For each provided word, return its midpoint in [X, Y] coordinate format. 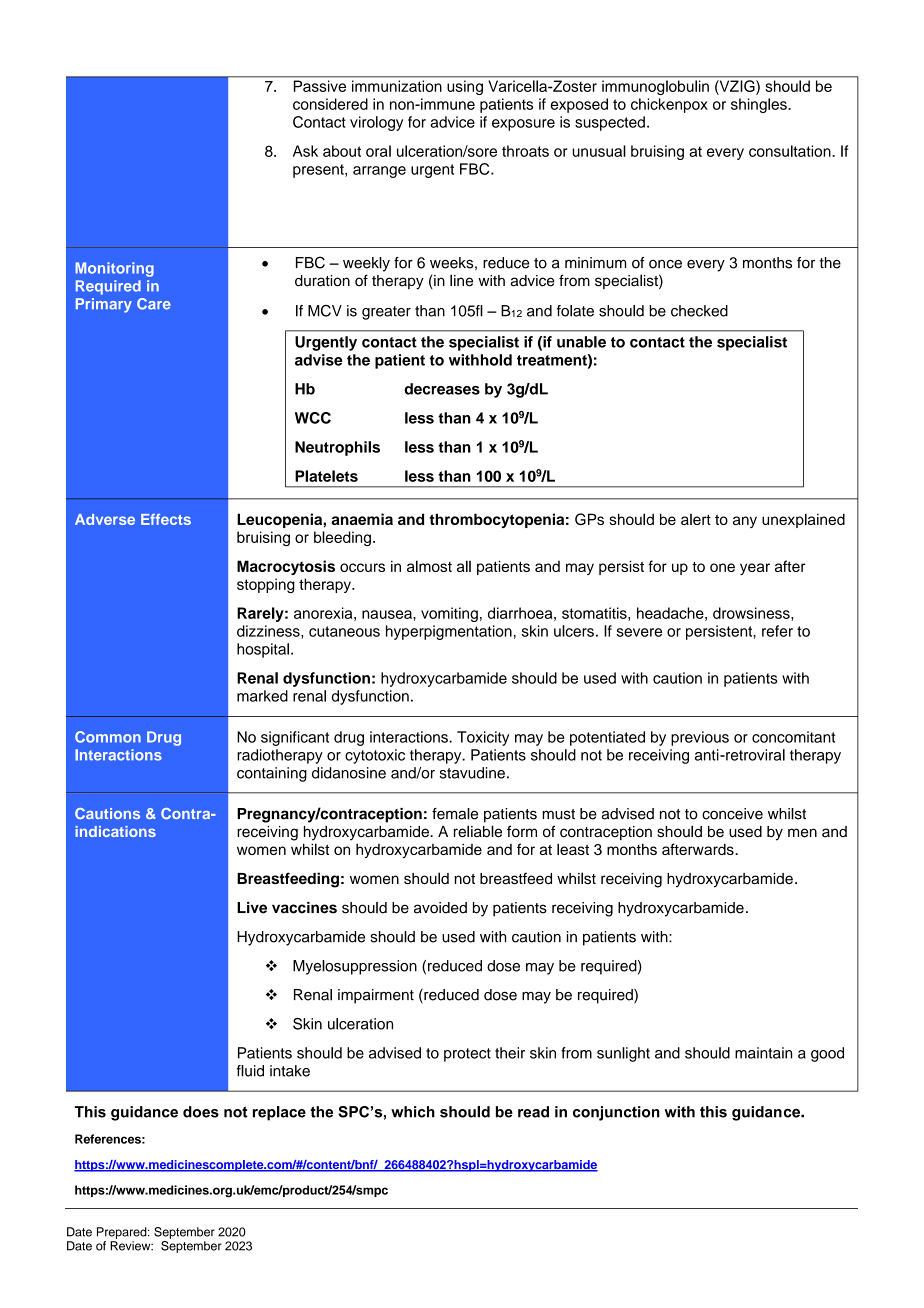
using [465, 87]
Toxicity [483, 738]
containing [272, 774]
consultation [791, 151]
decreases [442, 389]
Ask [305, 151]
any [745, 522]
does [201, 1112]
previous [700, 738]
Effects [166, 519]
